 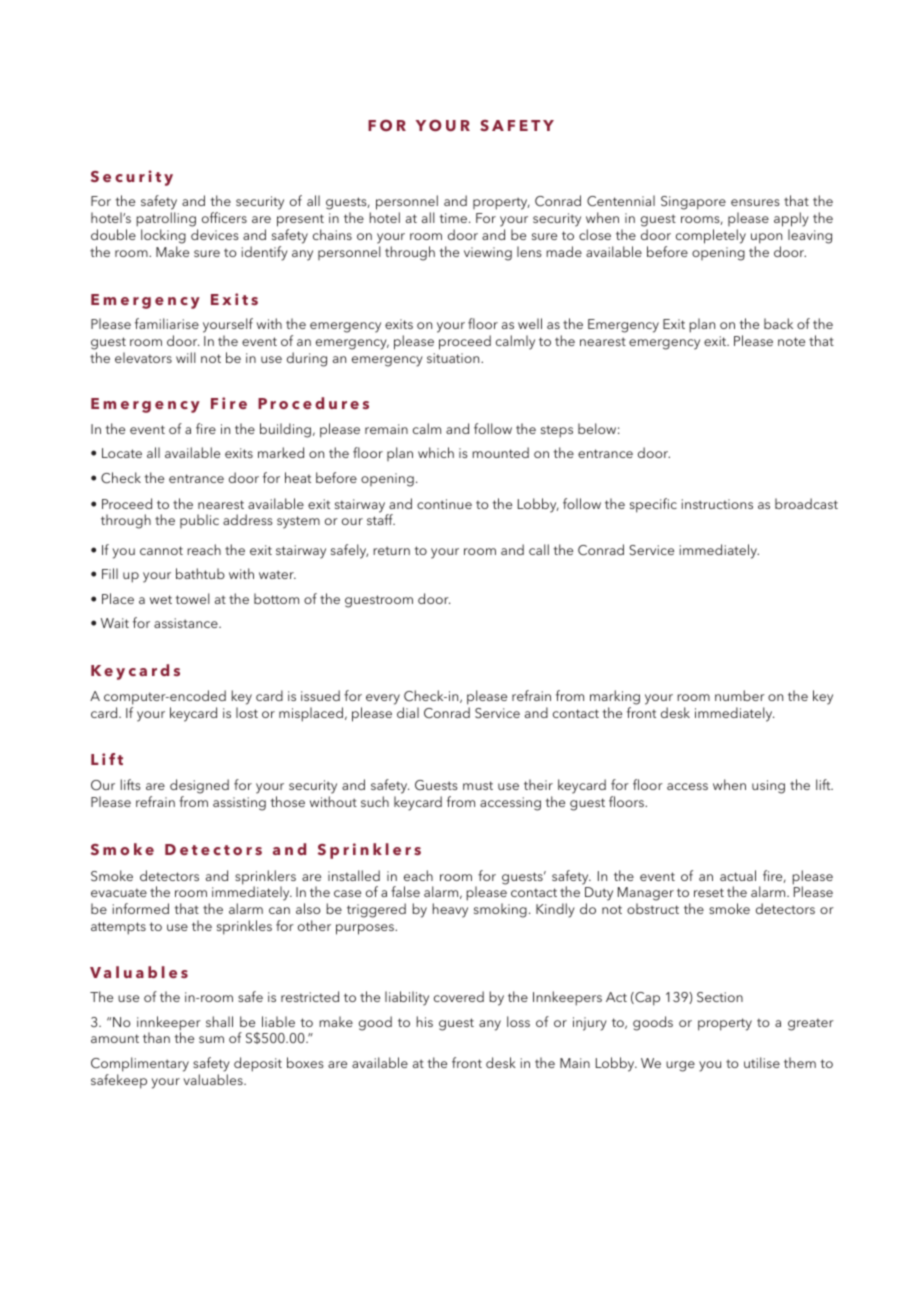 What do you see at coordinates (768, 787) in the document?
I see `using` at bounding box center [768, 787].
